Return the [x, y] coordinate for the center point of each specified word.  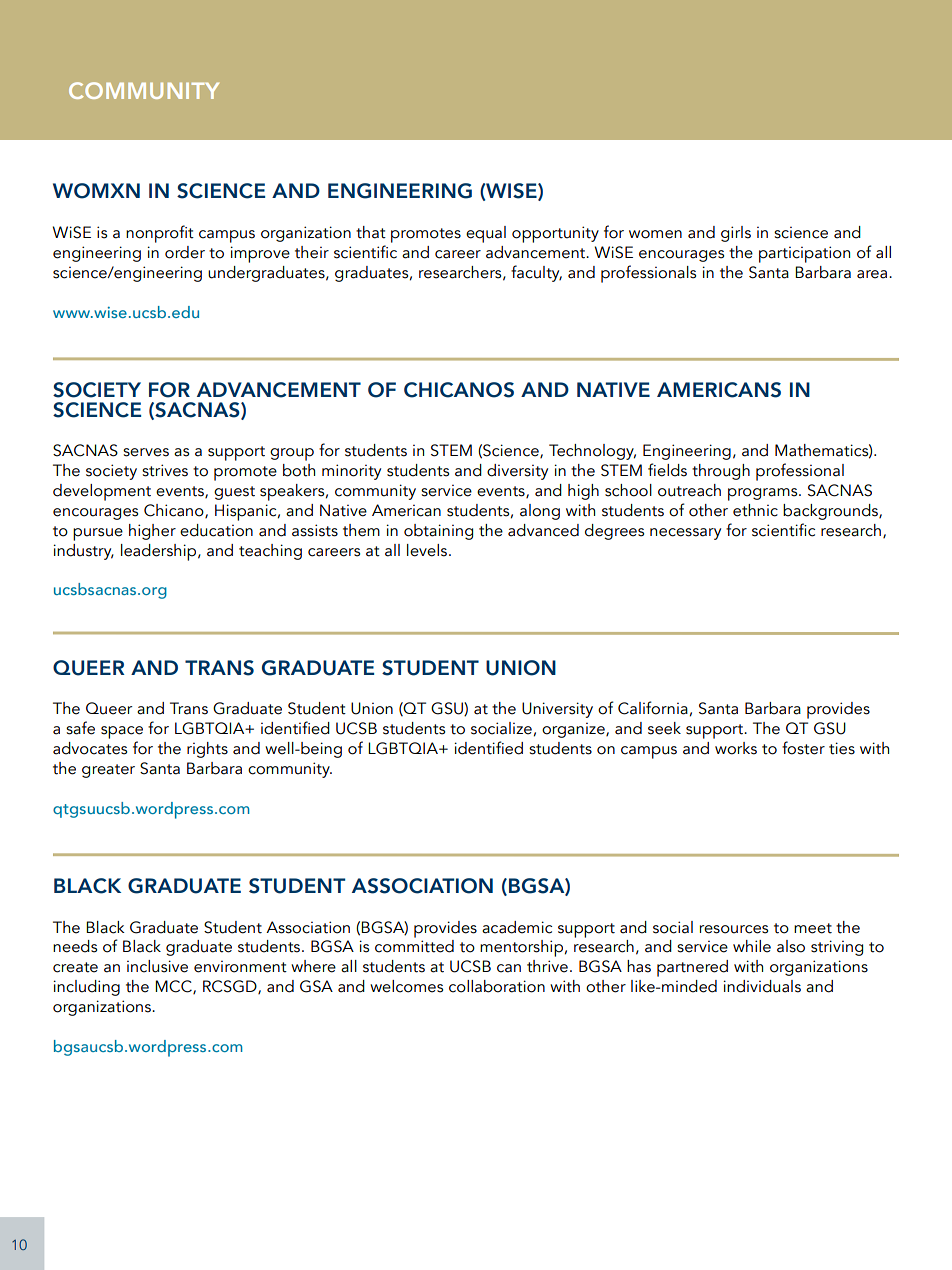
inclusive [157, 966]
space [122, 732]
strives [165, 470]
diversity [517, 472]
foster [803, 748]
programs [764, 494]
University [557, 710]
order [185, 252]
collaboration [497, 986]
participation [804, 254]
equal [486, 234]
